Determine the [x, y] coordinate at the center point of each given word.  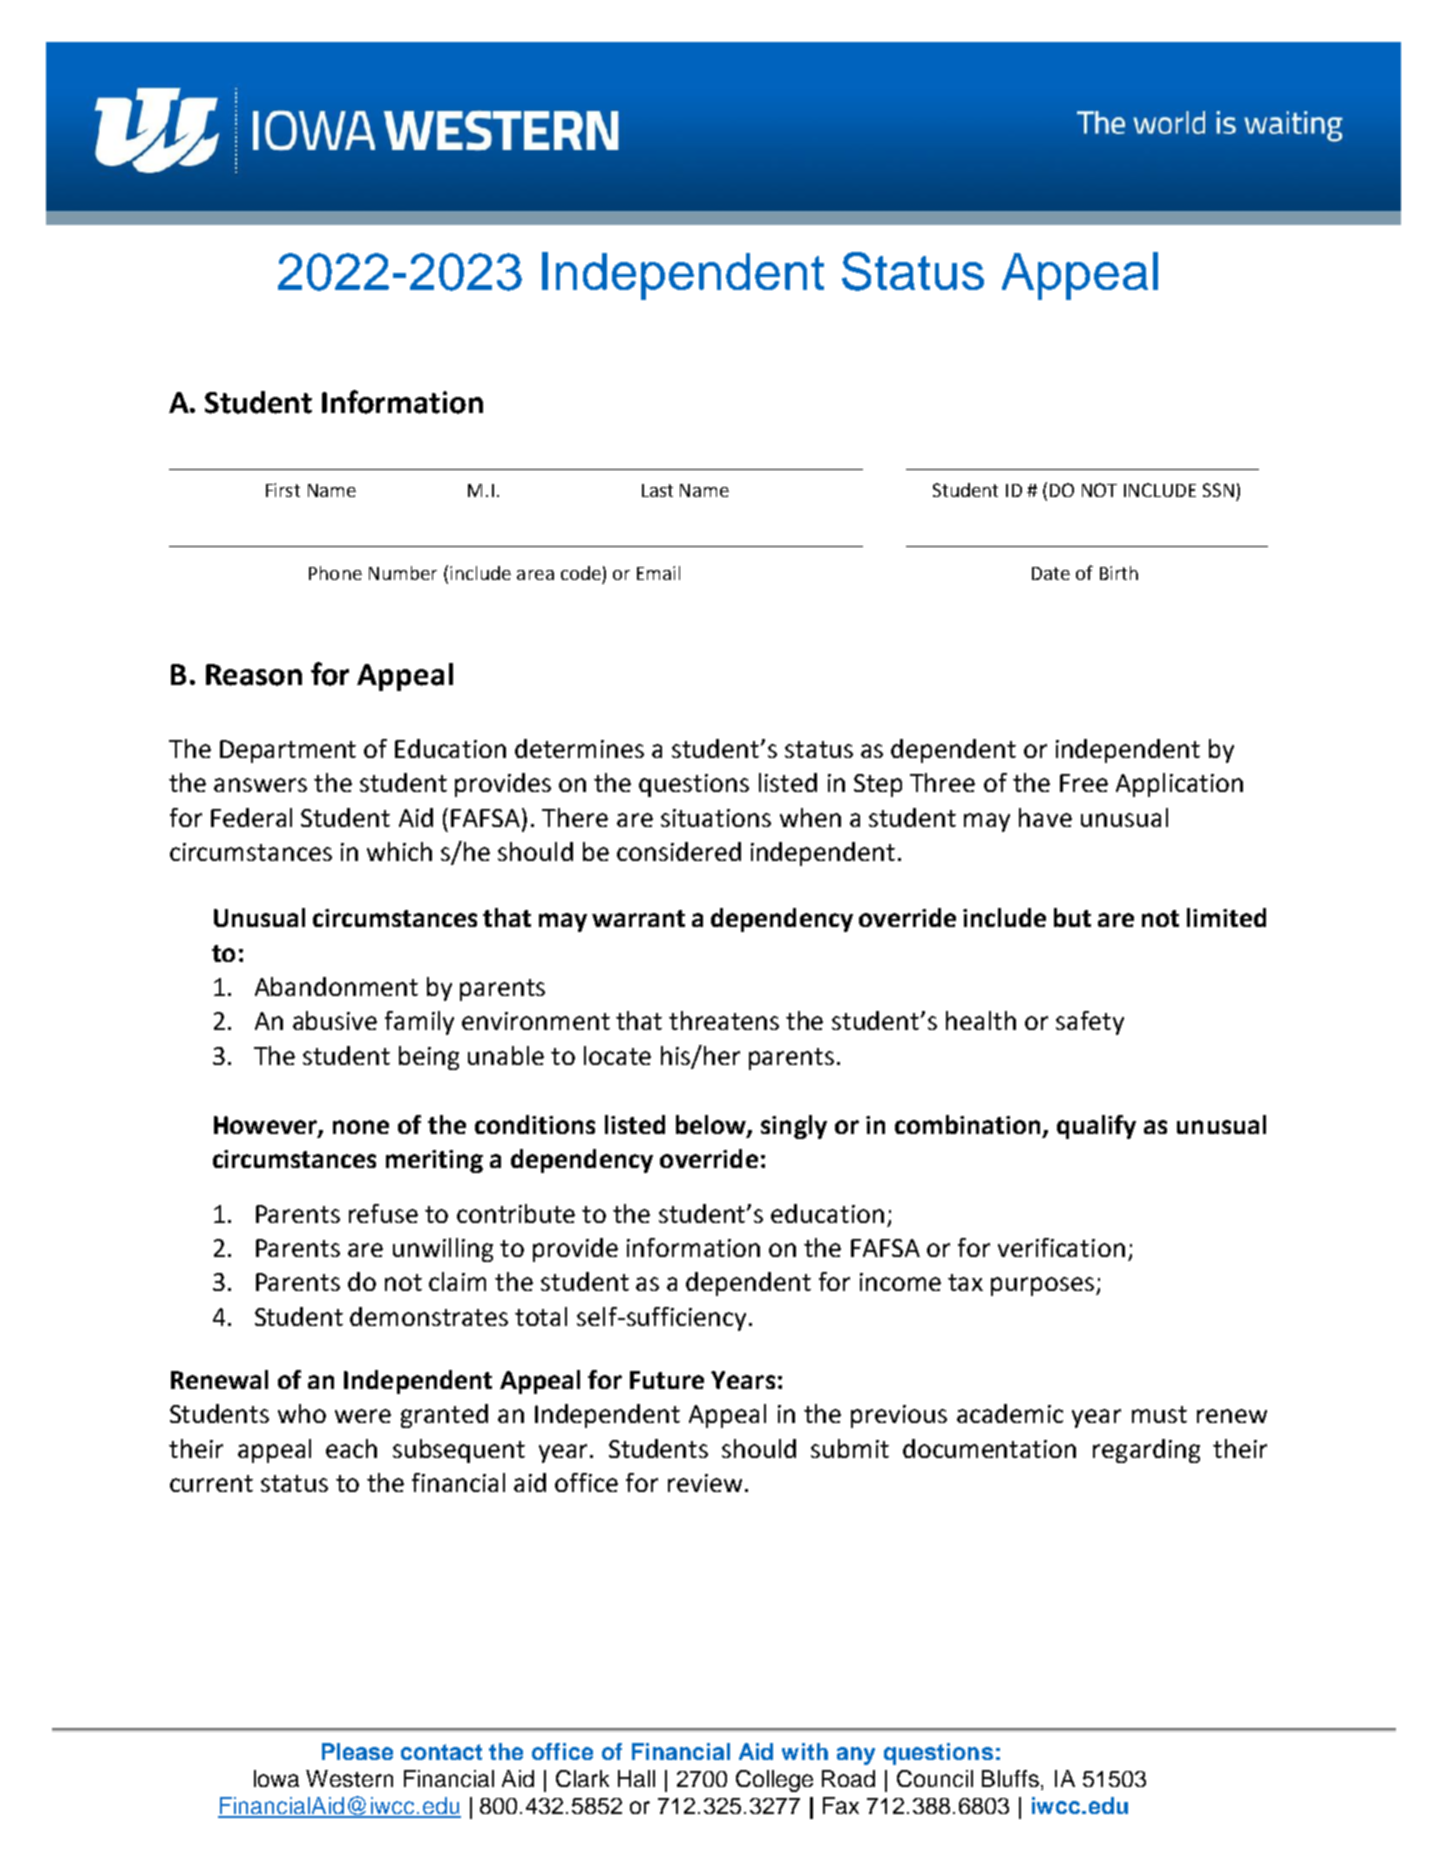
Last [657, 490]
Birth [1119, 573]
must [1159, 1414]
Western [349, 1778]
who [302, 1413]
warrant [638, 918]
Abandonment [336, 986]
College [774, 1781]
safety [1090, 1023]
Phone [335, 573]
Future [667, 1380]
